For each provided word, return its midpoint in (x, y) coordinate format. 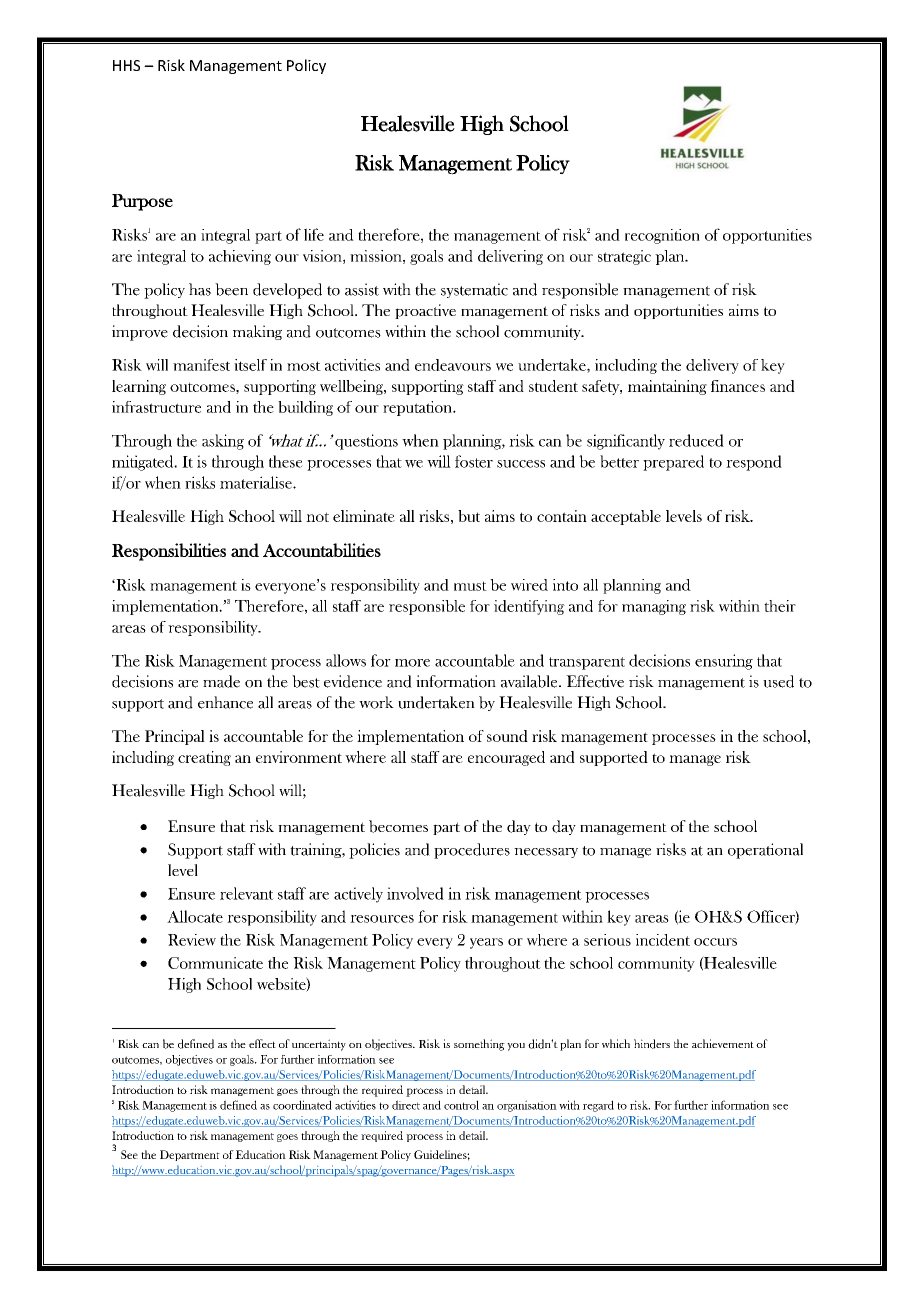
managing (654, 607)
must (470, 586)
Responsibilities (169, 552)
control (461, 1105)
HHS (126, 65)
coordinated (302, 1105)
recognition (662, 236)
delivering (510, 257)
